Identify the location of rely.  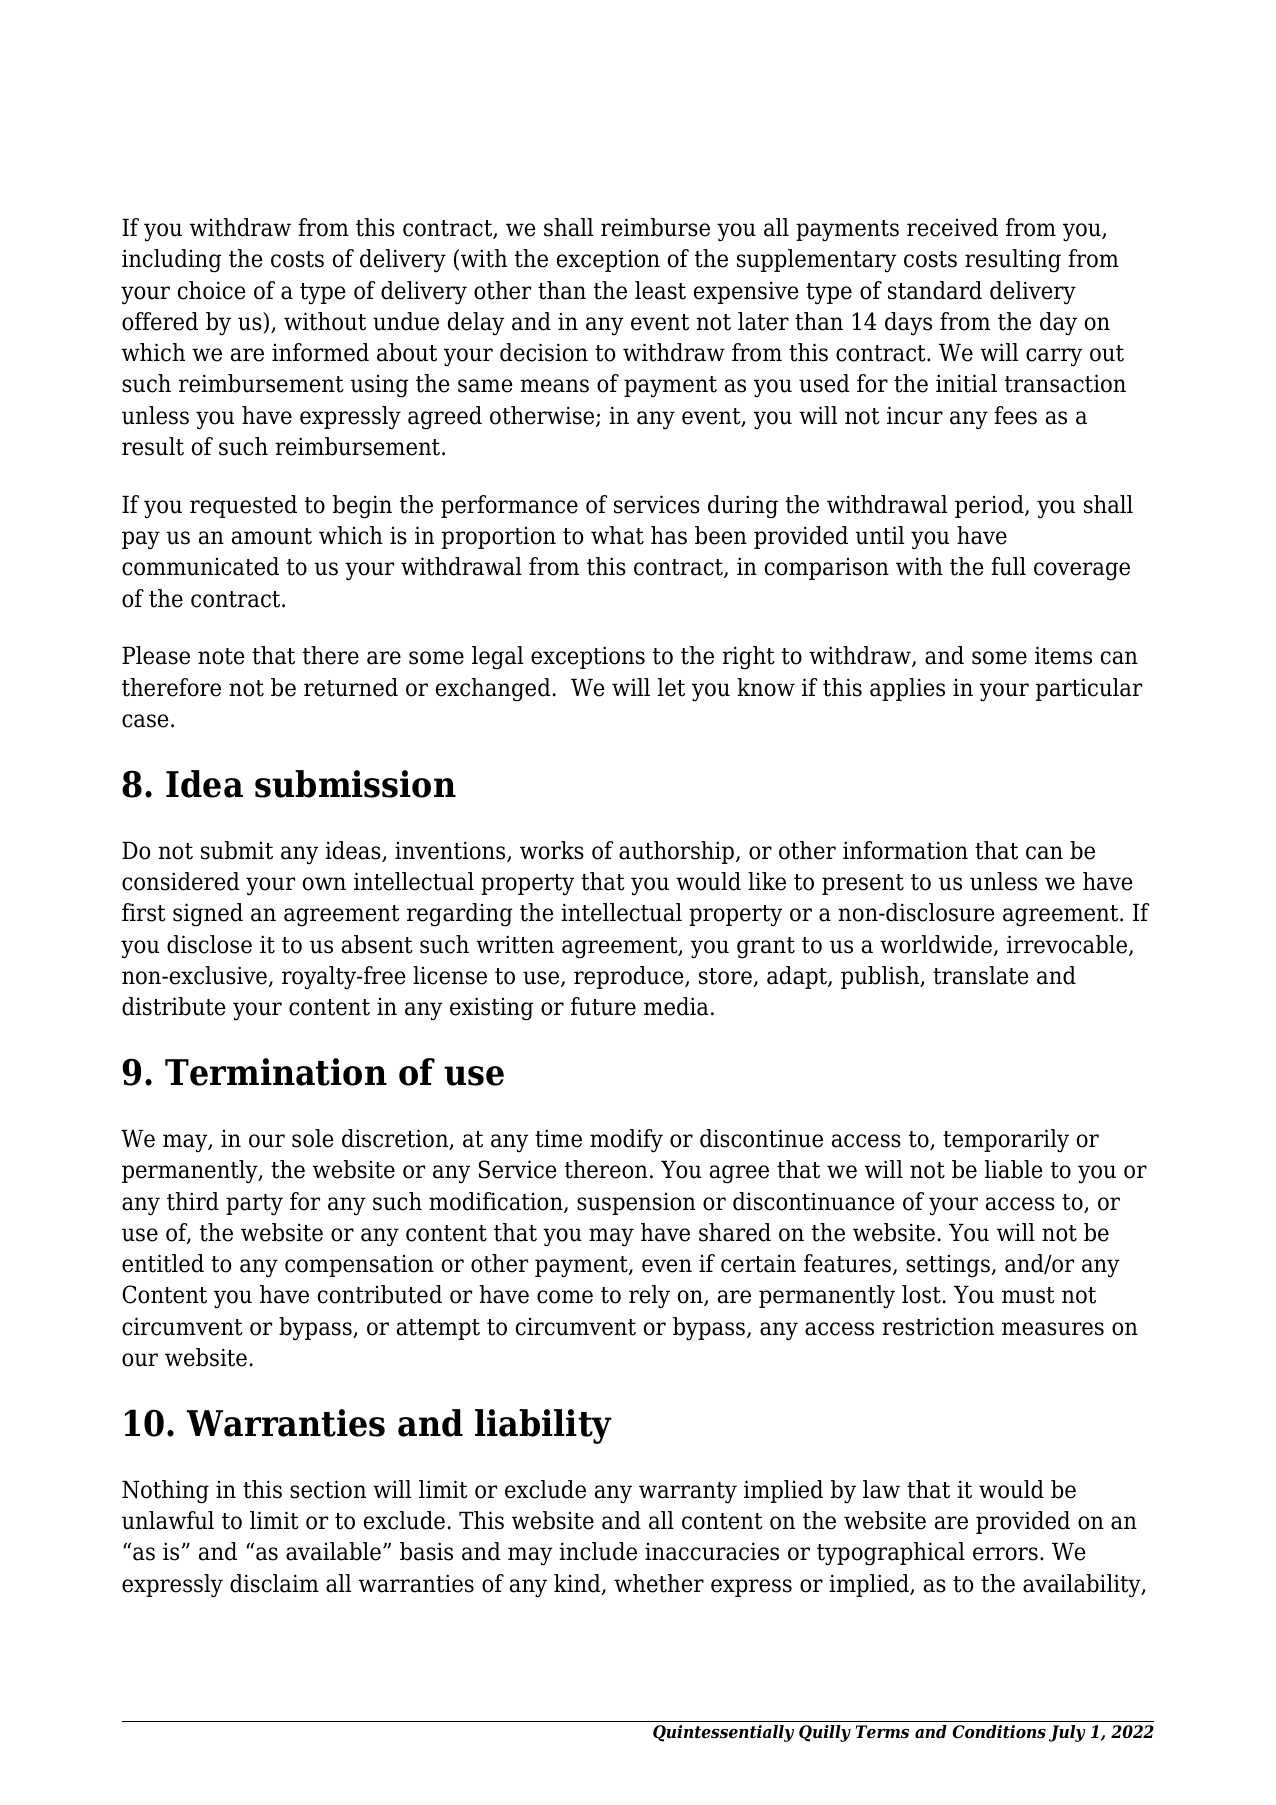
(649, 1297).
